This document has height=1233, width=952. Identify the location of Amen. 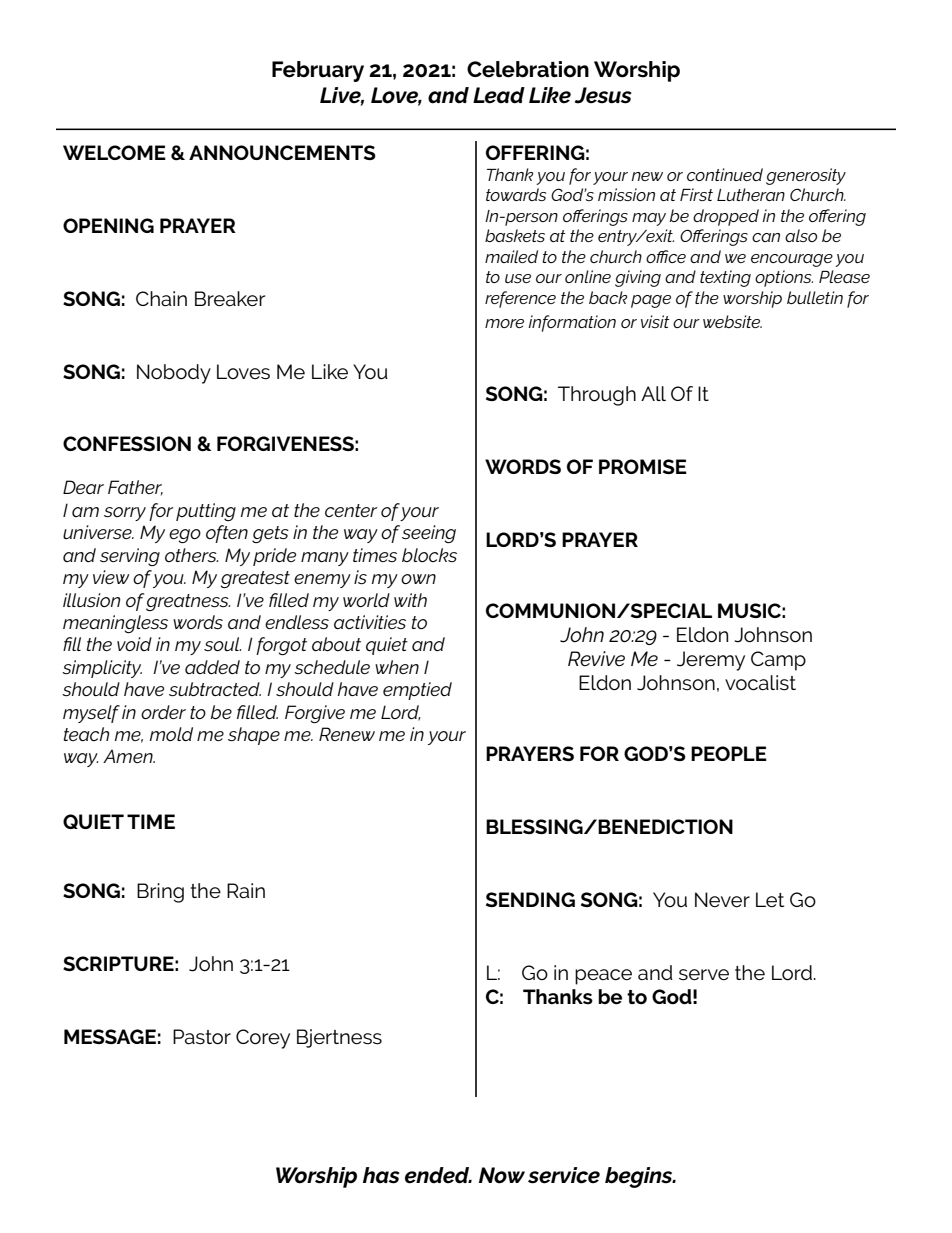
(129, 756).
